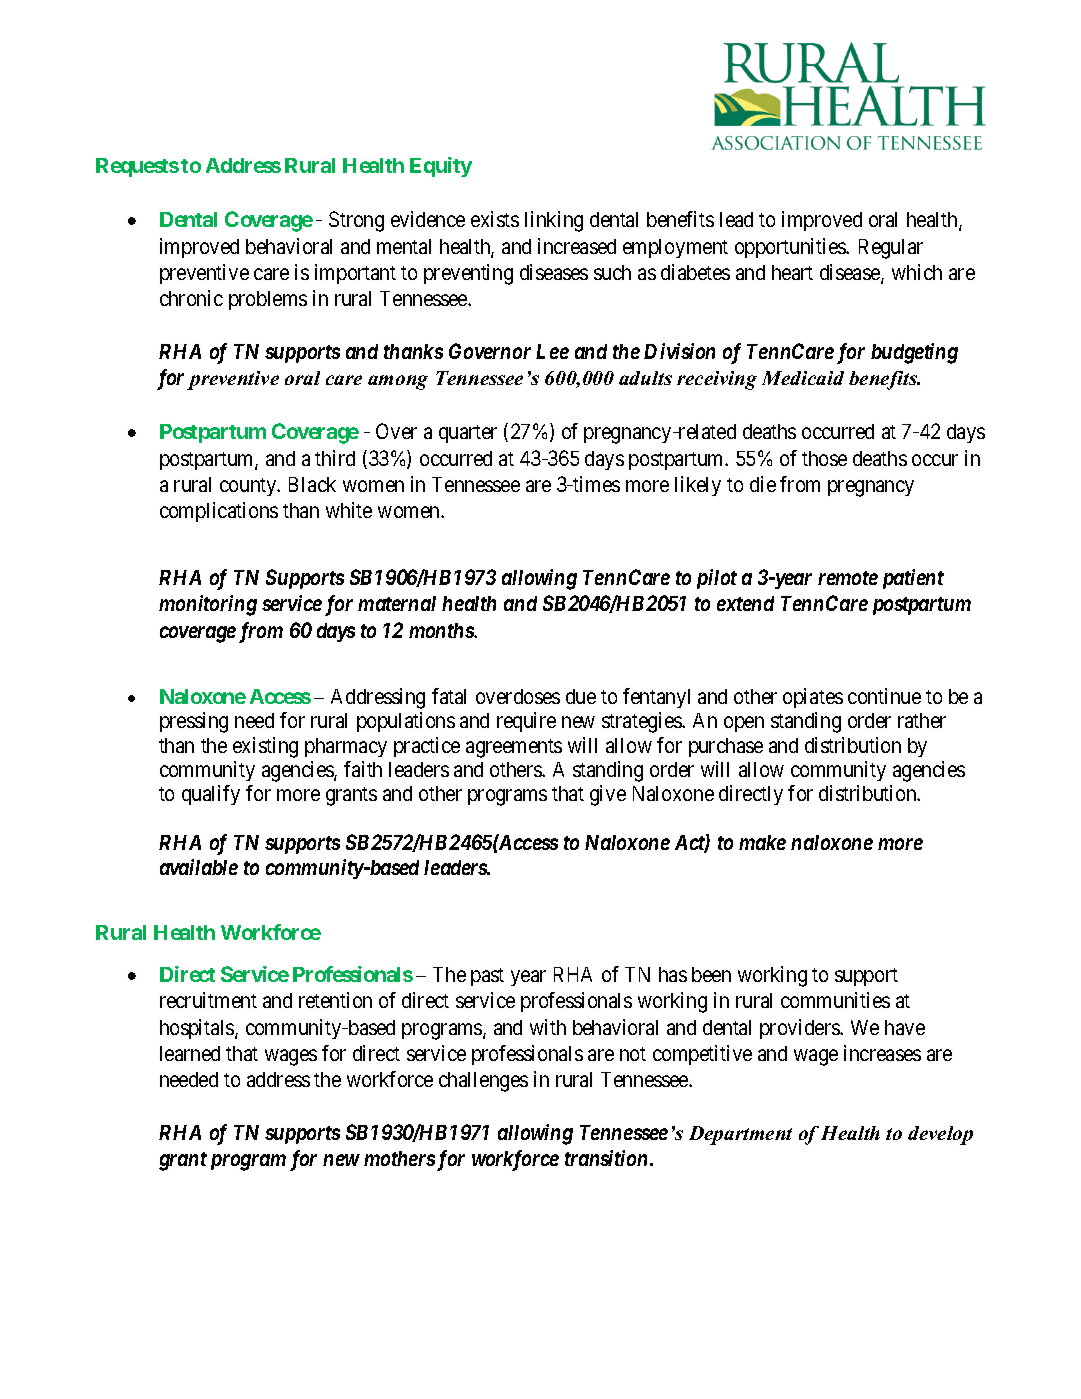  I want to click on Regular, so click(891, 249).
